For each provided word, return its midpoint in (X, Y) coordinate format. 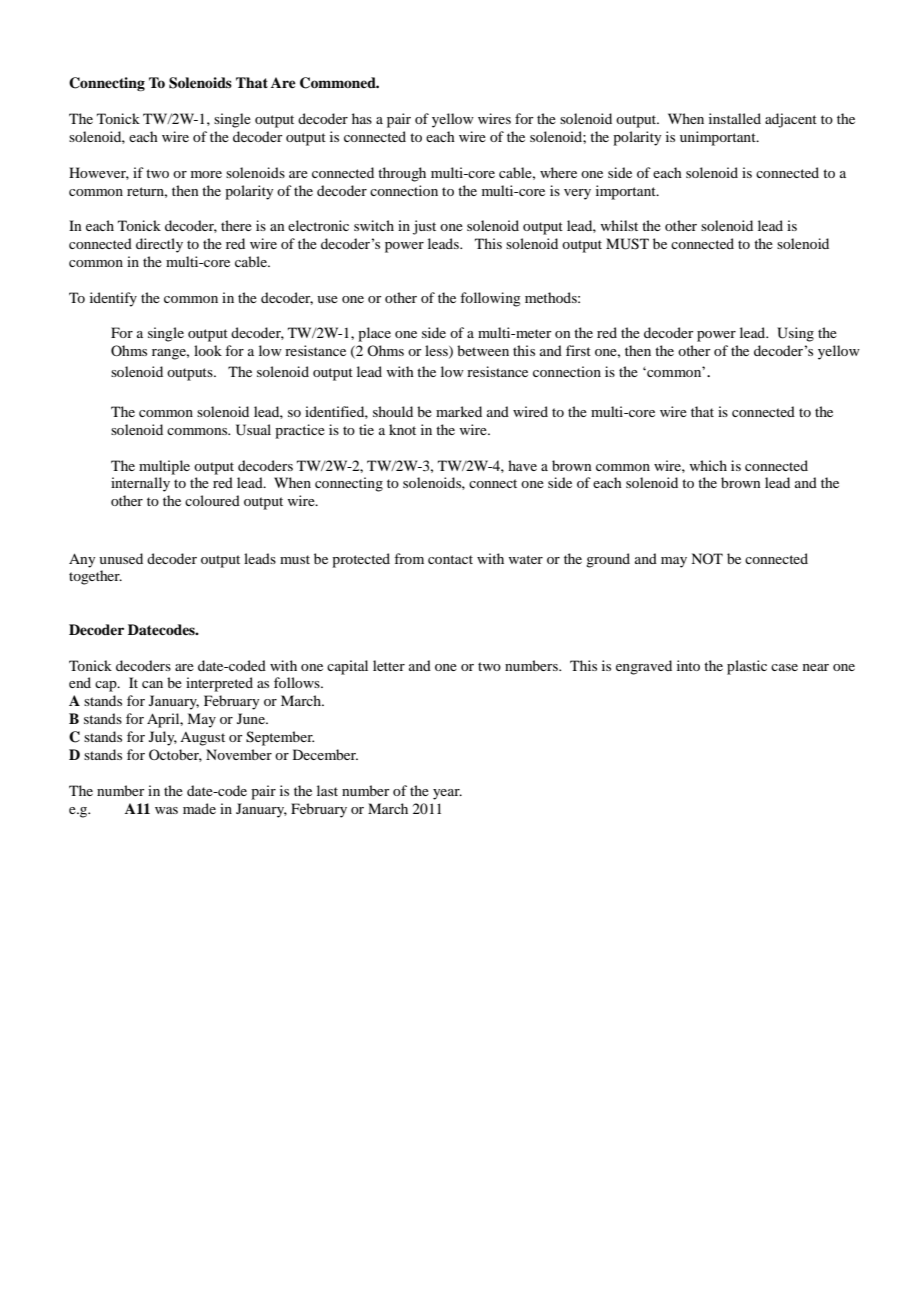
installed (735, 118)
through (402, 174)
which (708, 465)
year (447, 794)
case (784, 667)
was (166, 810)
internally (140, 484)
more (206, 174)
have (522, 465)
